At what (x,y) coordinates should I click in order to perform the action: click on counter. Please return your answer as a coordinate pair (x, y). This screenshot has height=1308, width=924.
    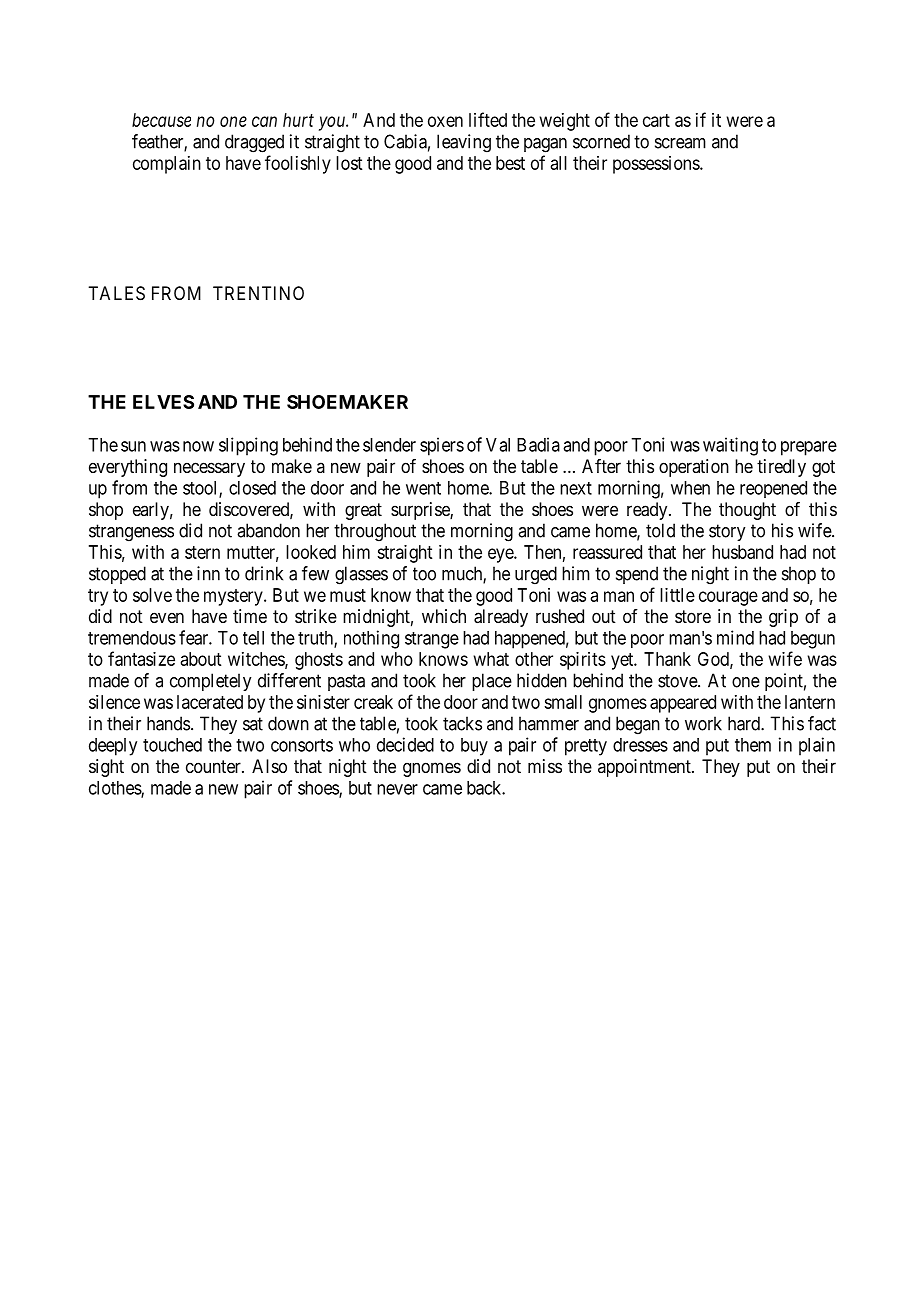
    Looking at the image, I should click on (214, 766).
